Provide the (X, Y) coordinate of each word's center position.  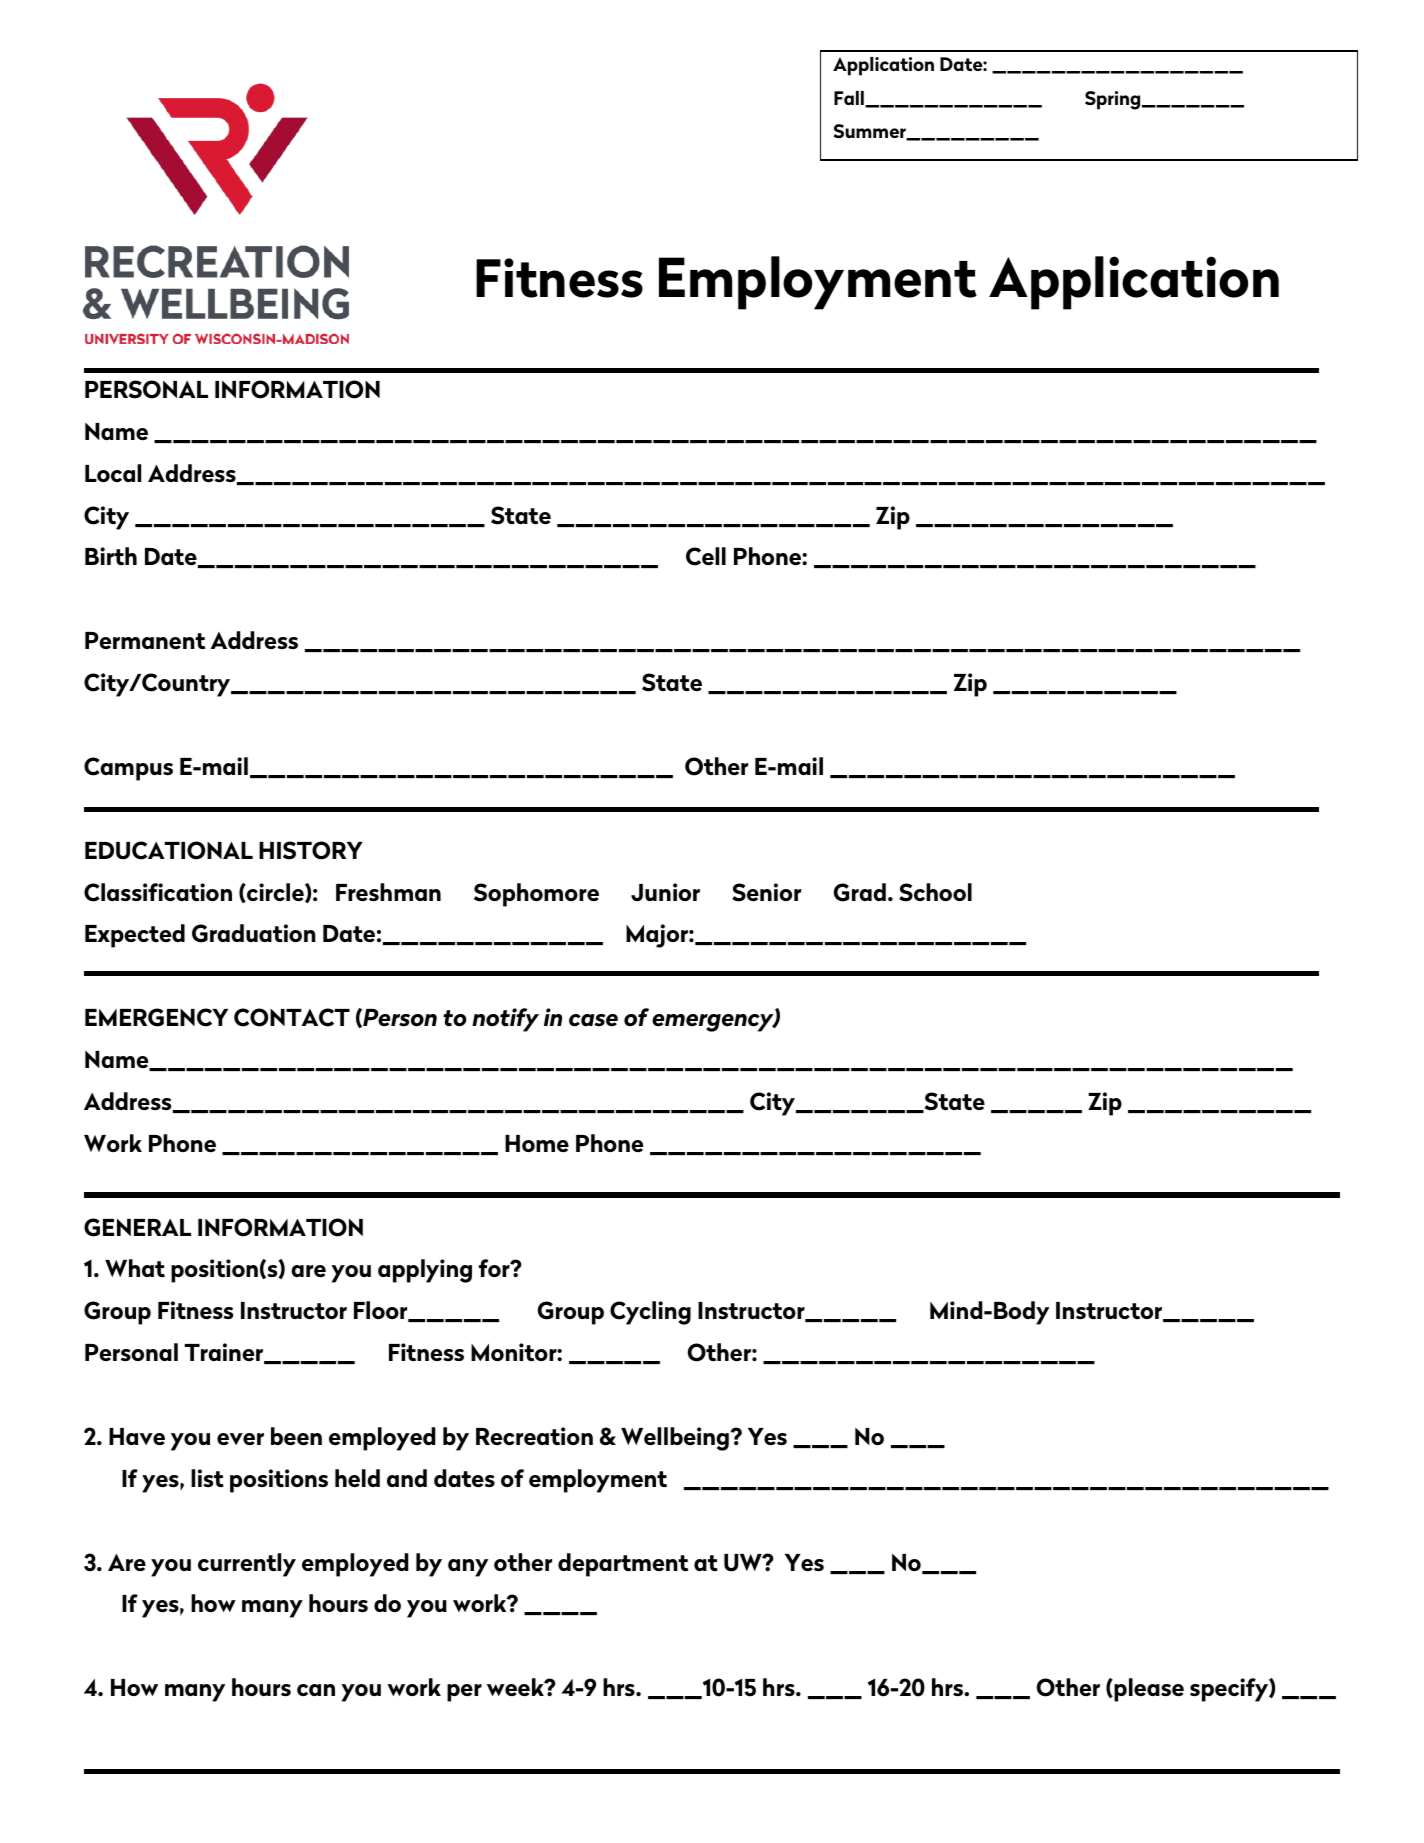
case (593, 1020)
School (935, 892)
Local (113, 473)
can (316, 1690)
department (623, 1565)
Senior (766, 892)
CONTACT (292, 1017)
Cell (706, 556)
